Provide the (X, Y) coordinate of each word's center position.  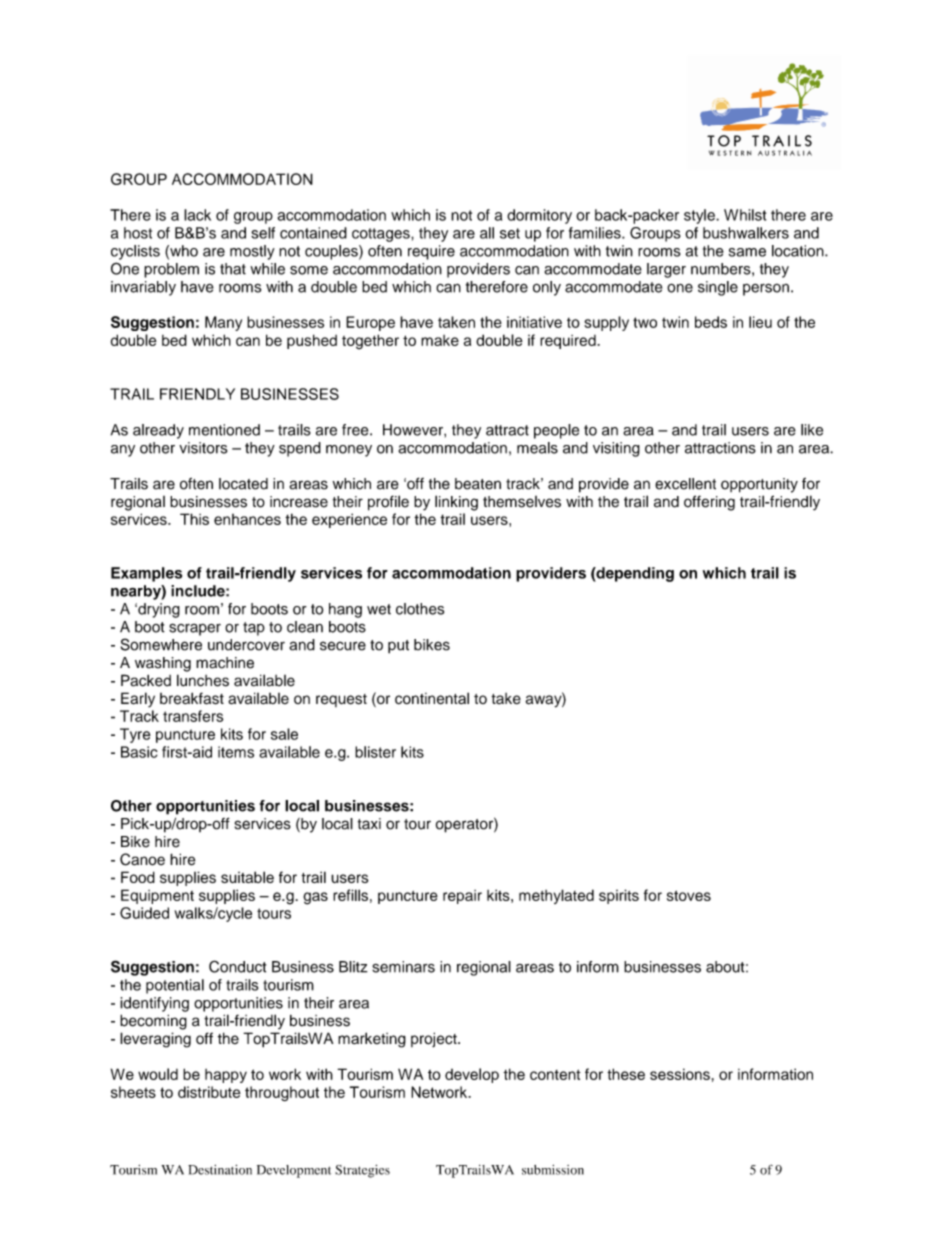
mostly (252, 252)
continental (432, 698)
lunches (203, 680)
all (487, 233)
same (747, 252)
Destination (220, 1170)
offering (709, 503)
